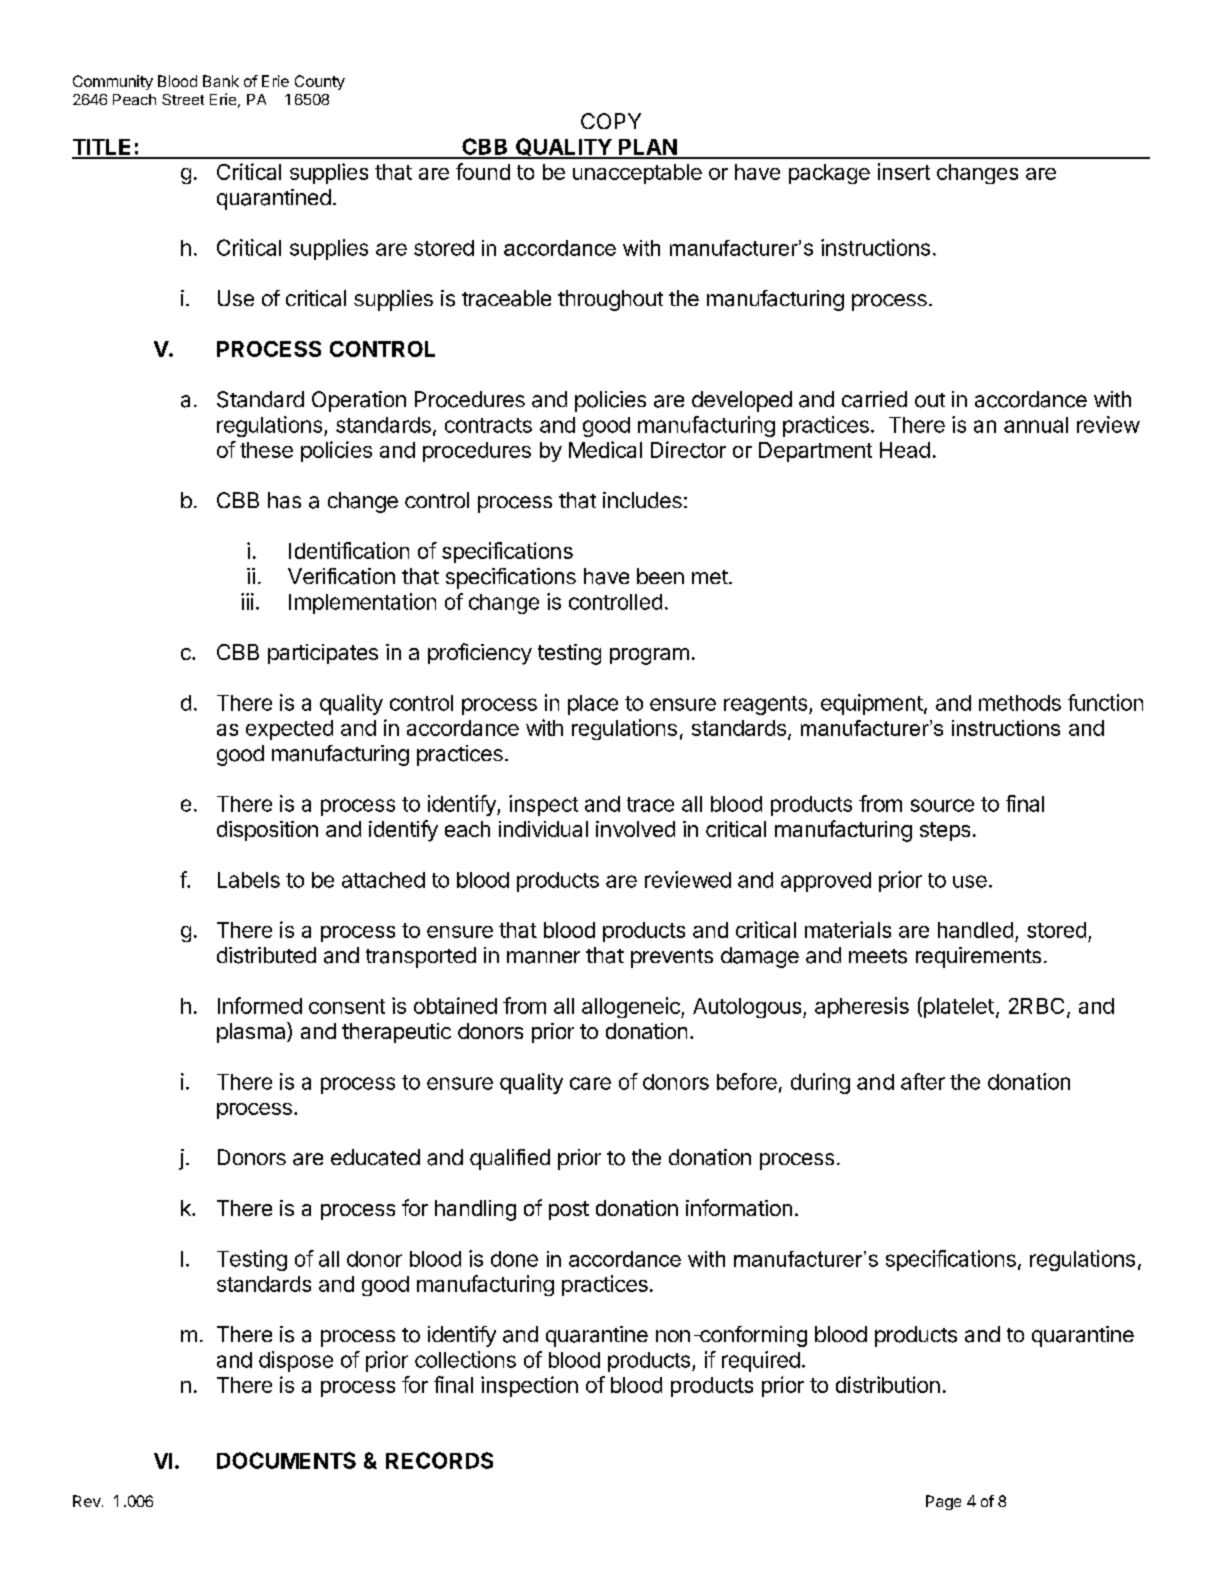 Image resolution: width=1222 pixels, height=1582 pixels. What do you see at coordinates (943, 1502) in the screenshot?
I see `Page` at bounding box center [943, 1502].
